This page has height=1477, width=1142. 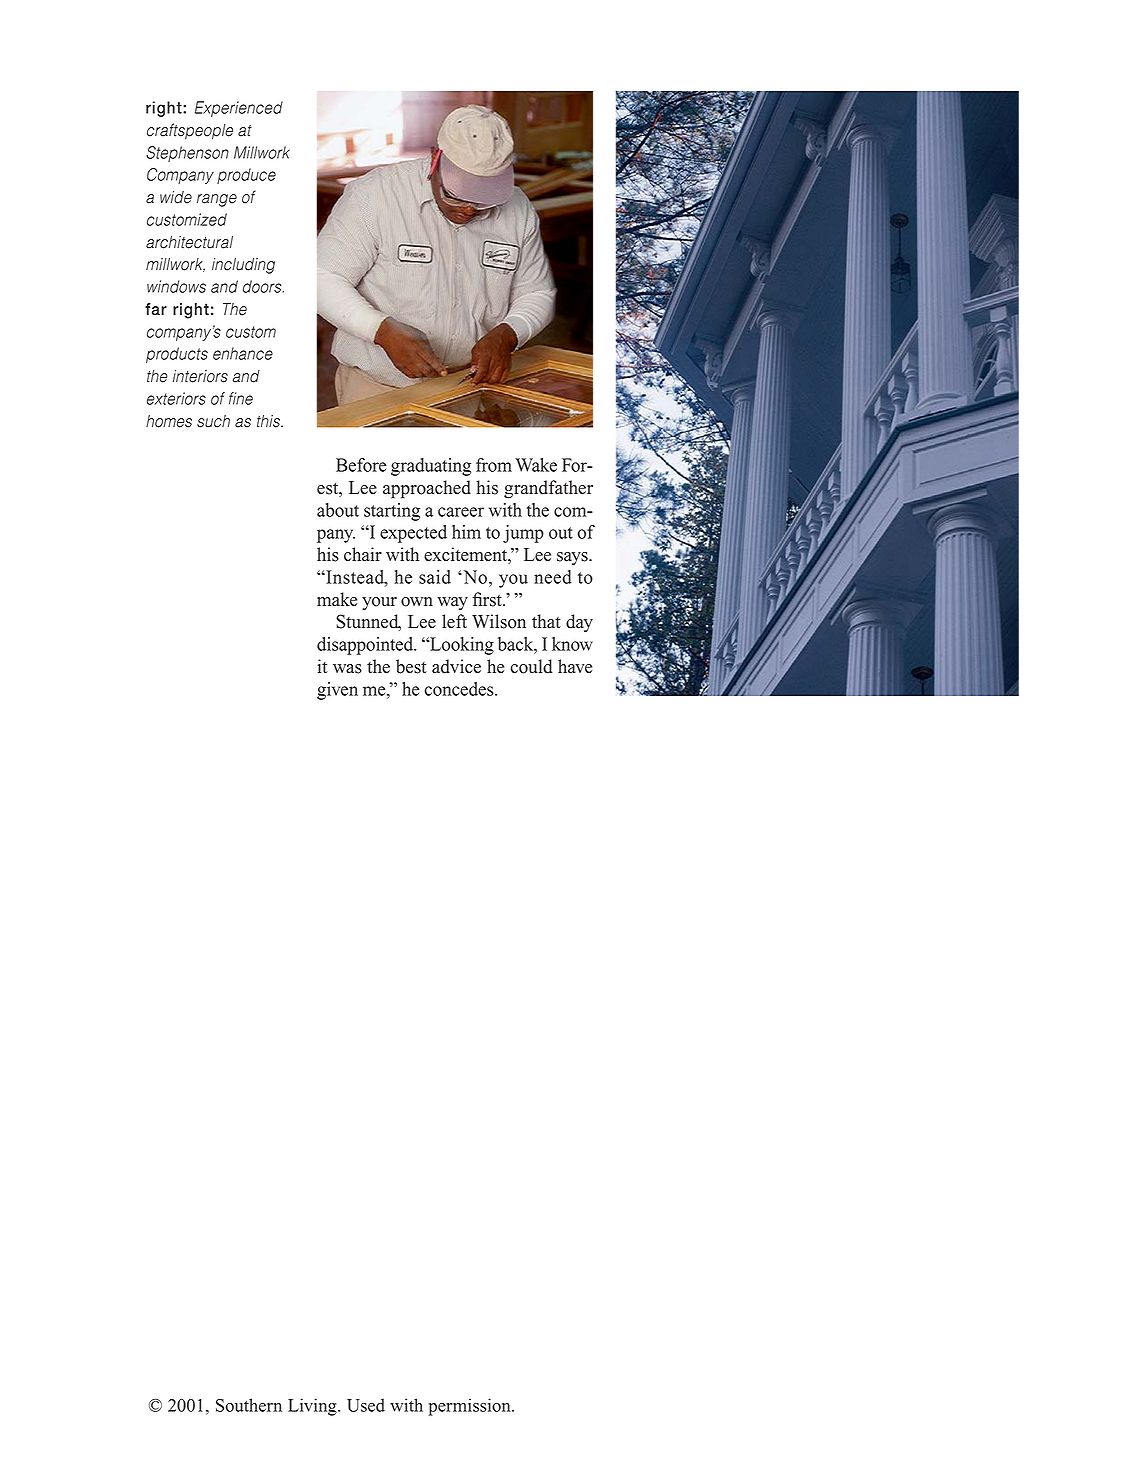 I want to click on produce, so click(x=246, y=176).
